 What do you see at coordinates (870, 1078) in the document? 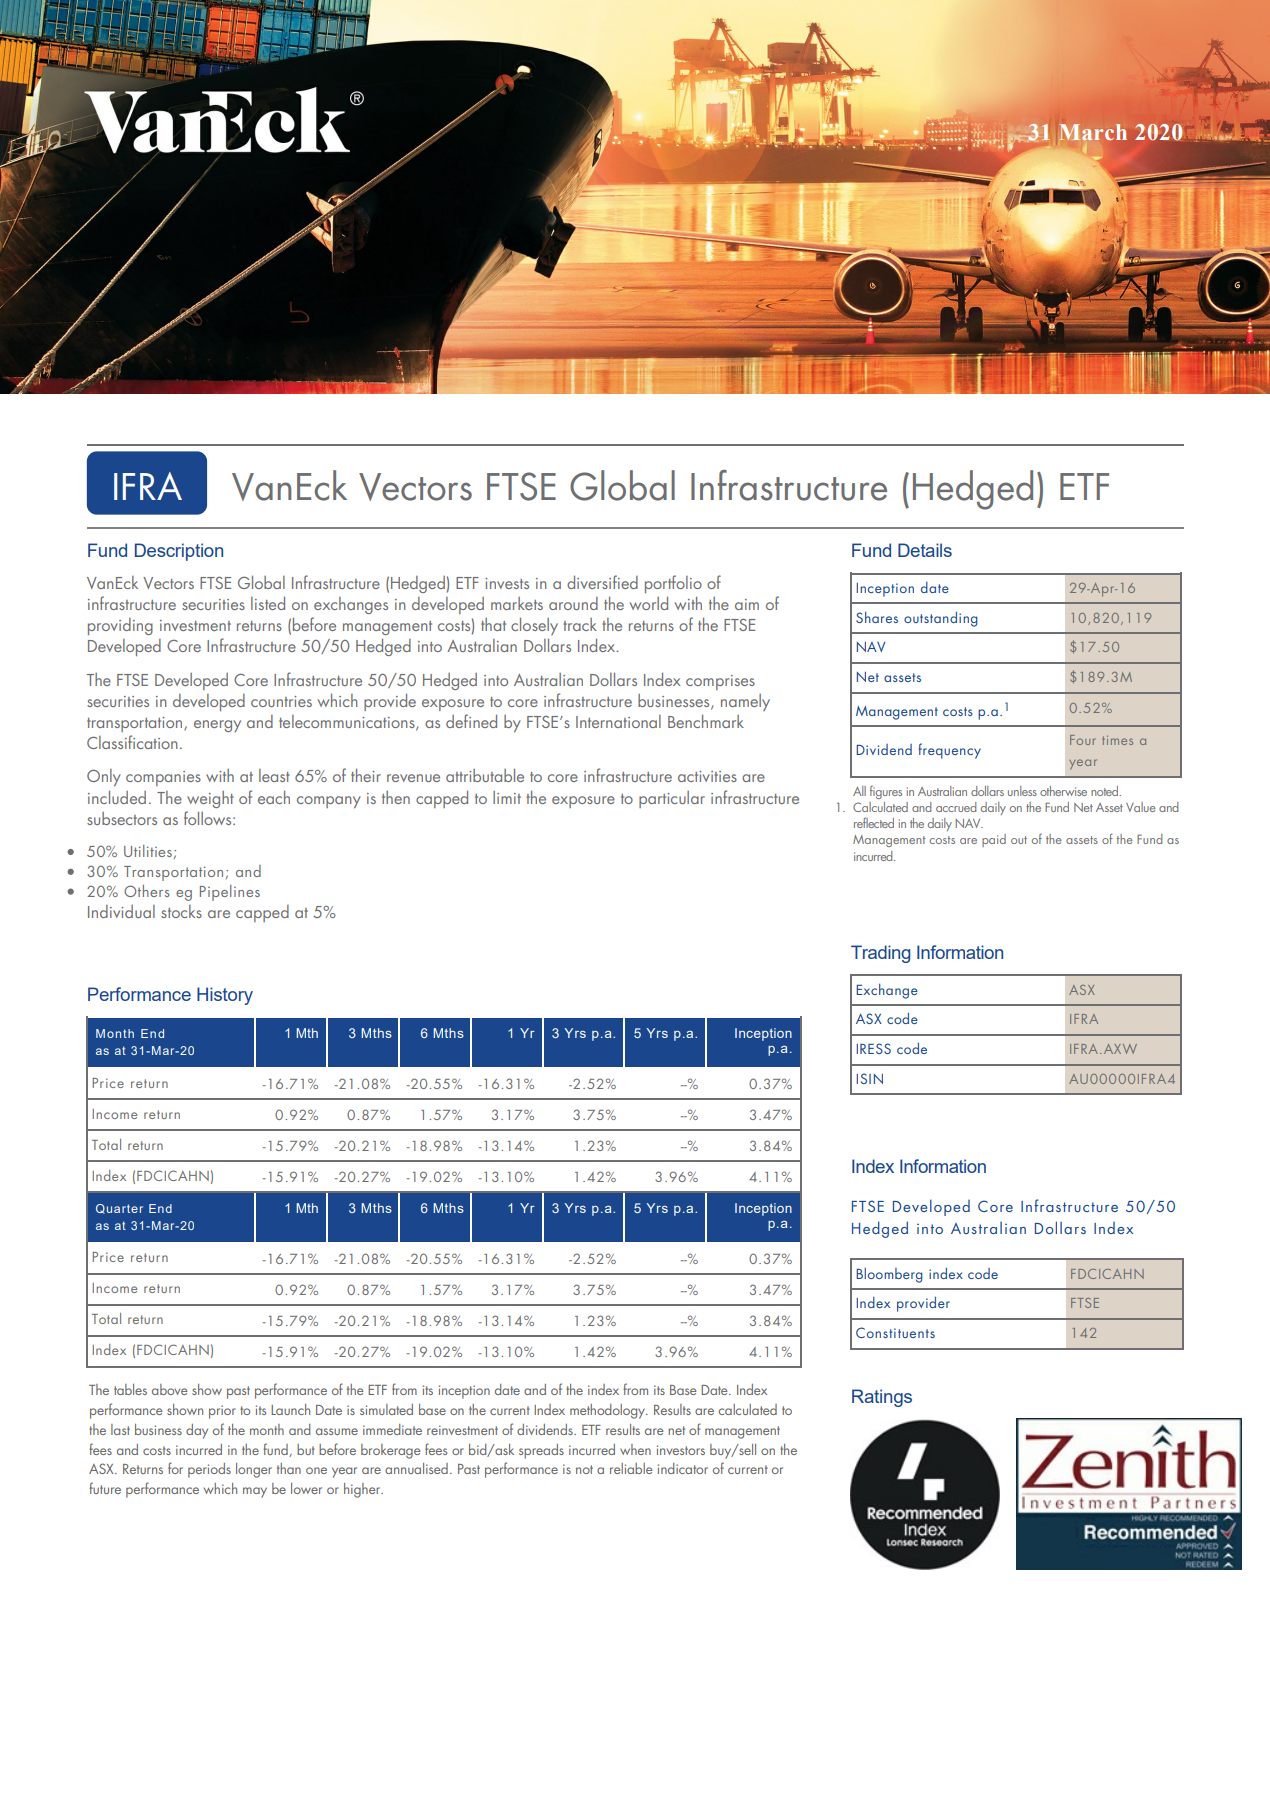
I see `ISIN` at bounding box center [870, 1078].
